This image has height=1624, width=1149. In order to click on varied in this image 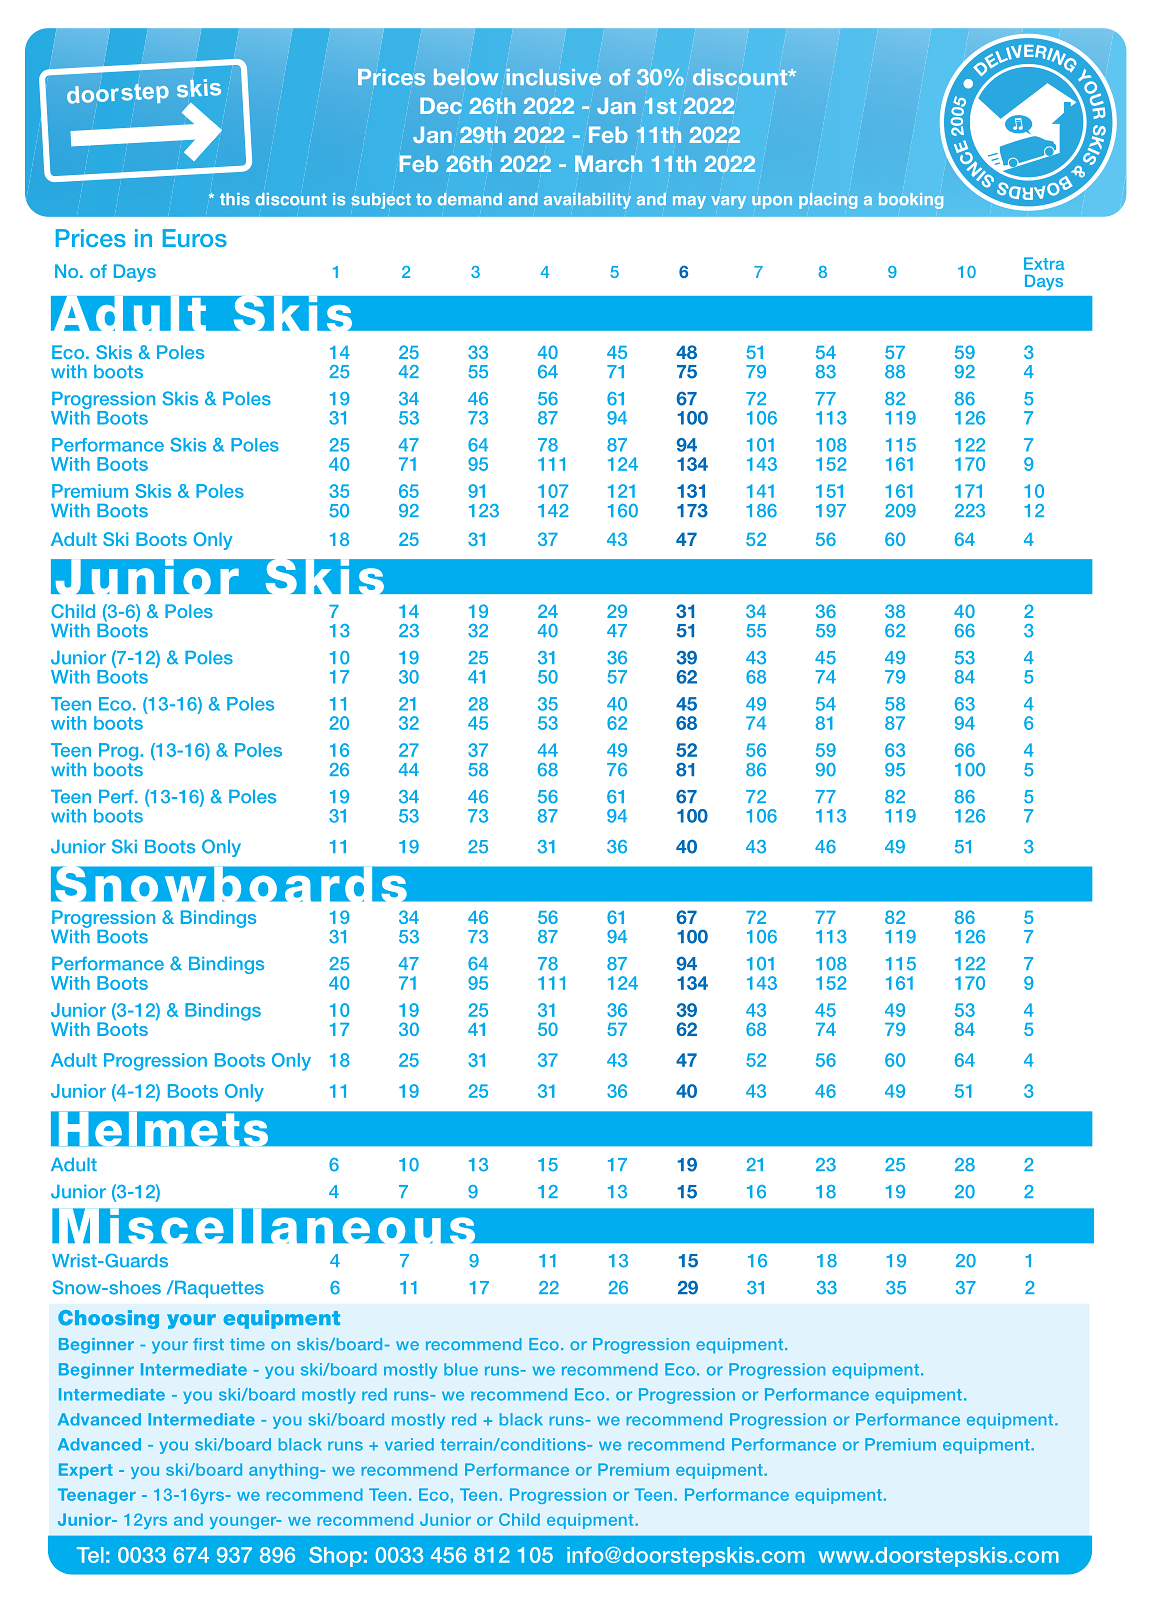, I will do `click(409, 1444)`.
